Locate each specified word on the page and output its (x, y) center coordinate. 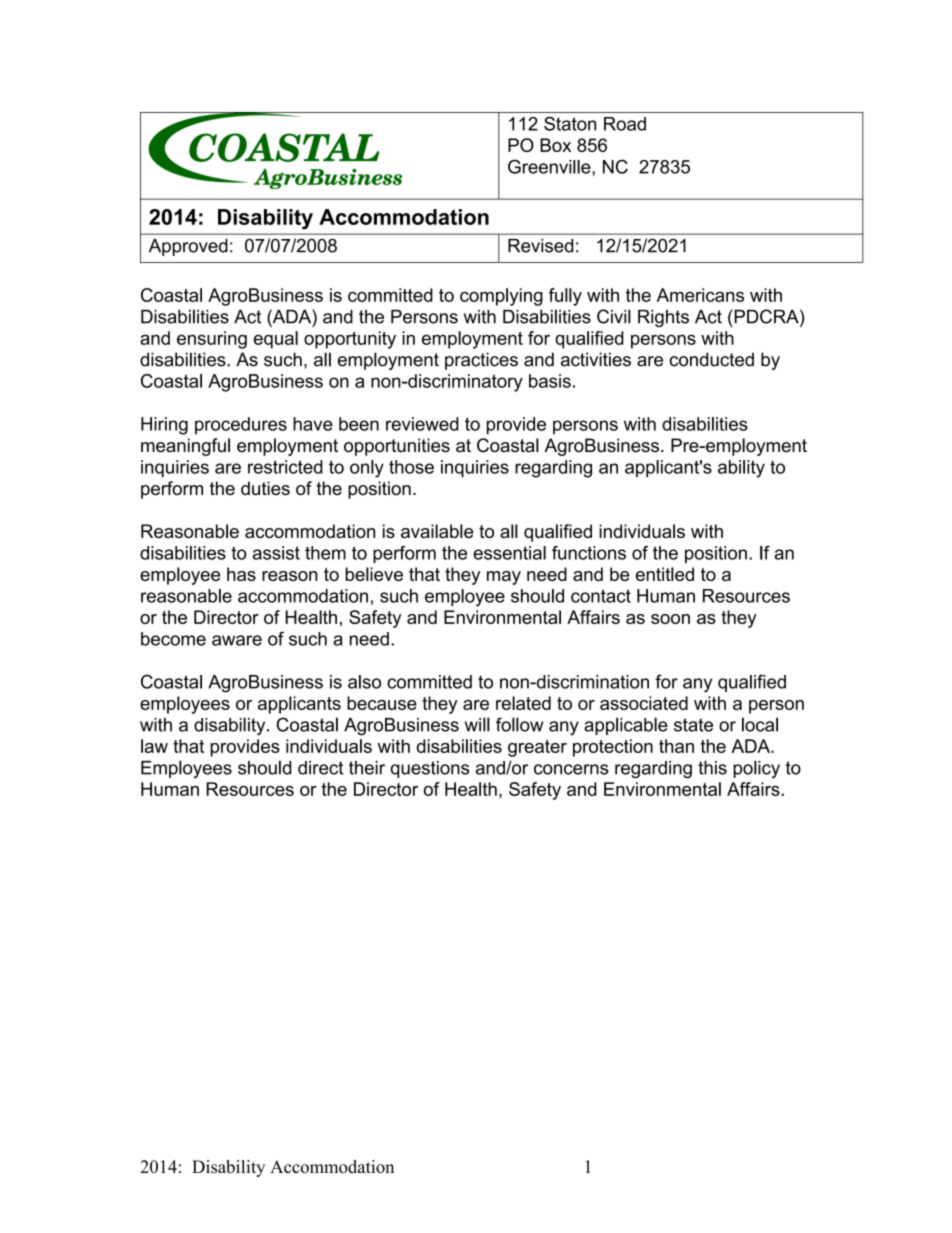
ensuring (212, 340)
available (437, 531)
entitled (665, 574)
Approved (188, 247)
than (676, 746)
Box (555, 145)
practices (481, 361)
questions (430, 769)
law (154, 746)
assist (276, 553)
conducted (712, 359)
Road (625, 124)
